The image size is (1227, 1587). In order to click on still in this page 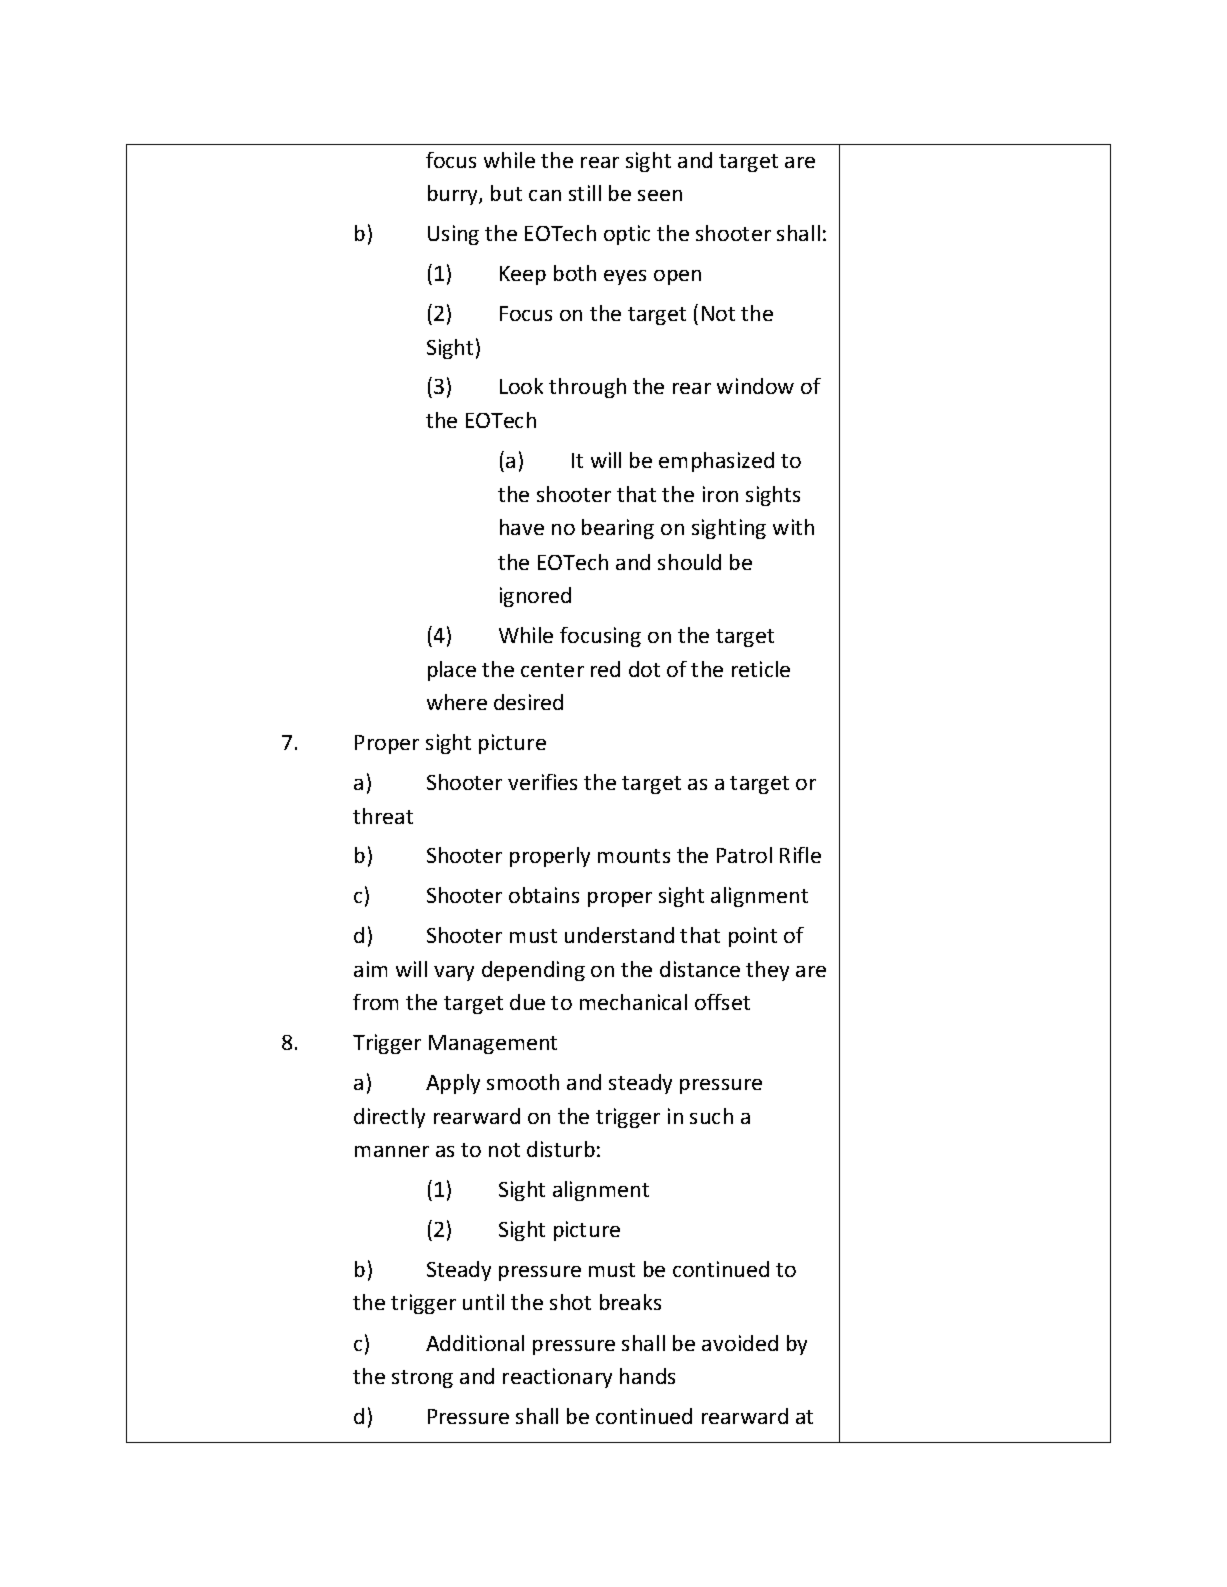, I will do `click(585, 193)`.
